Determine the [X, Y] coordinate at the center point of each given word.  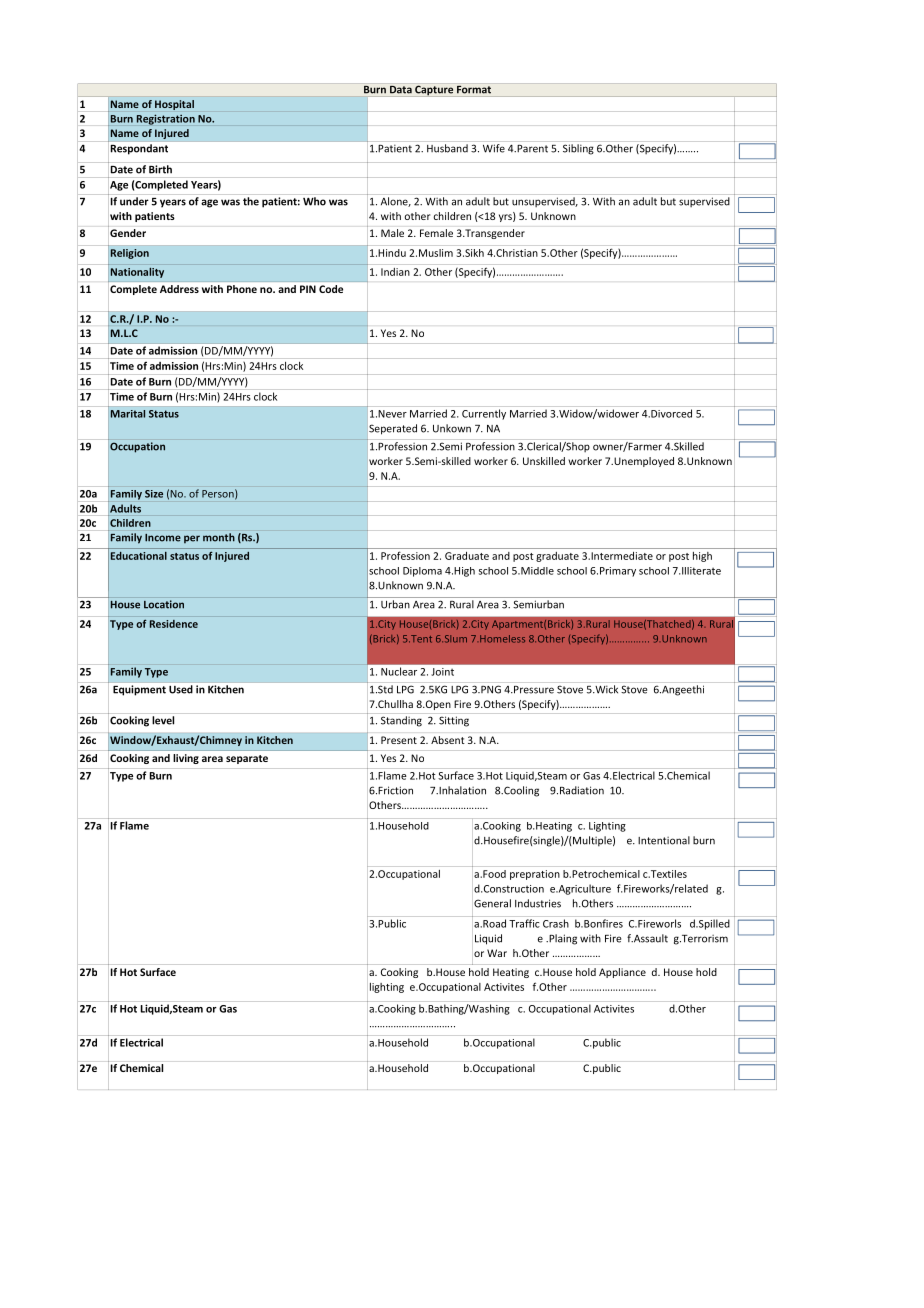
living [186, 759]
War [497, 953]
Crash [556, 923]
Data [401, 88]
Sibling [578, 149]
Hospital [174, 105]
